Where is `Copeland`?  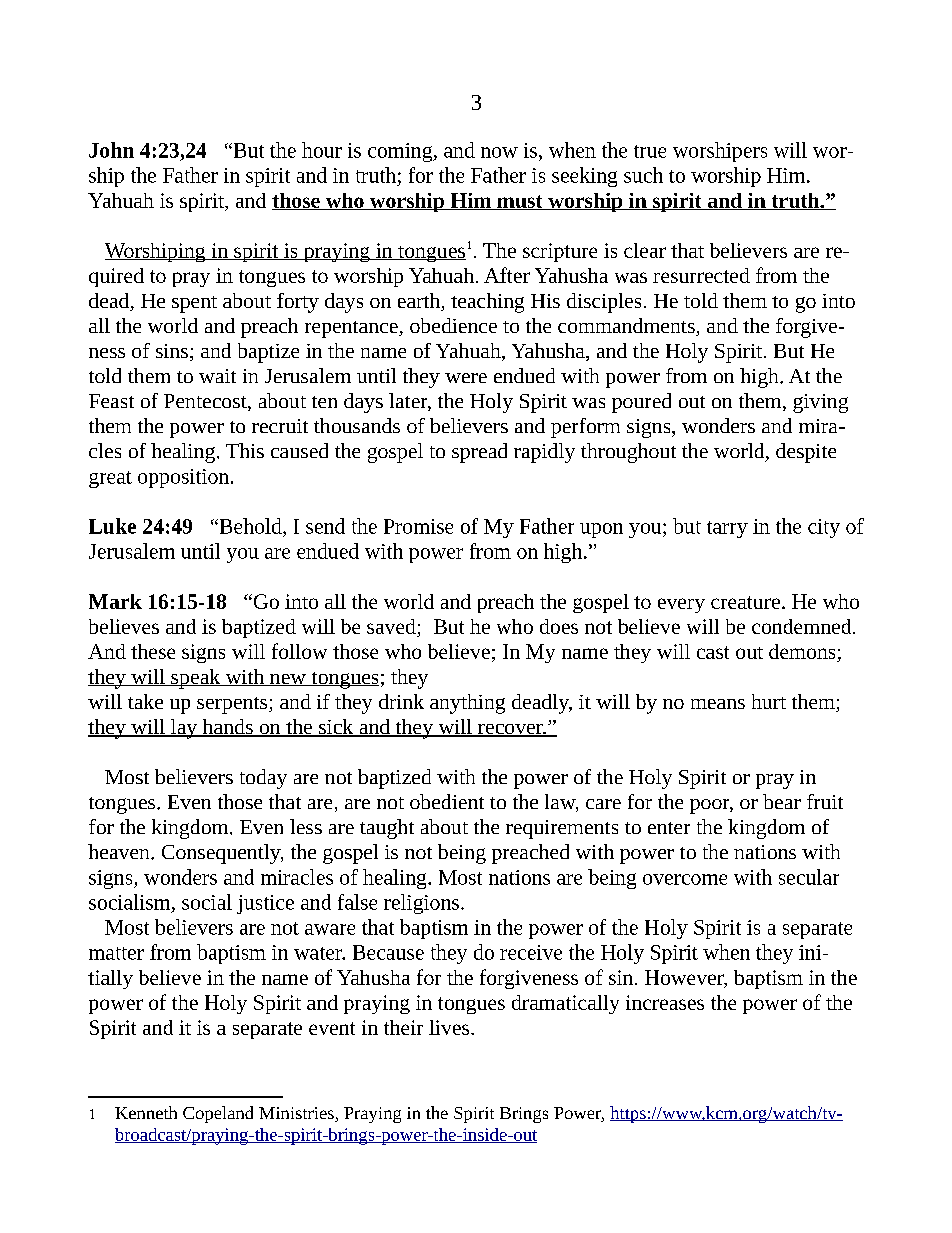
Copeland is located at coordinates (218, 1114).
